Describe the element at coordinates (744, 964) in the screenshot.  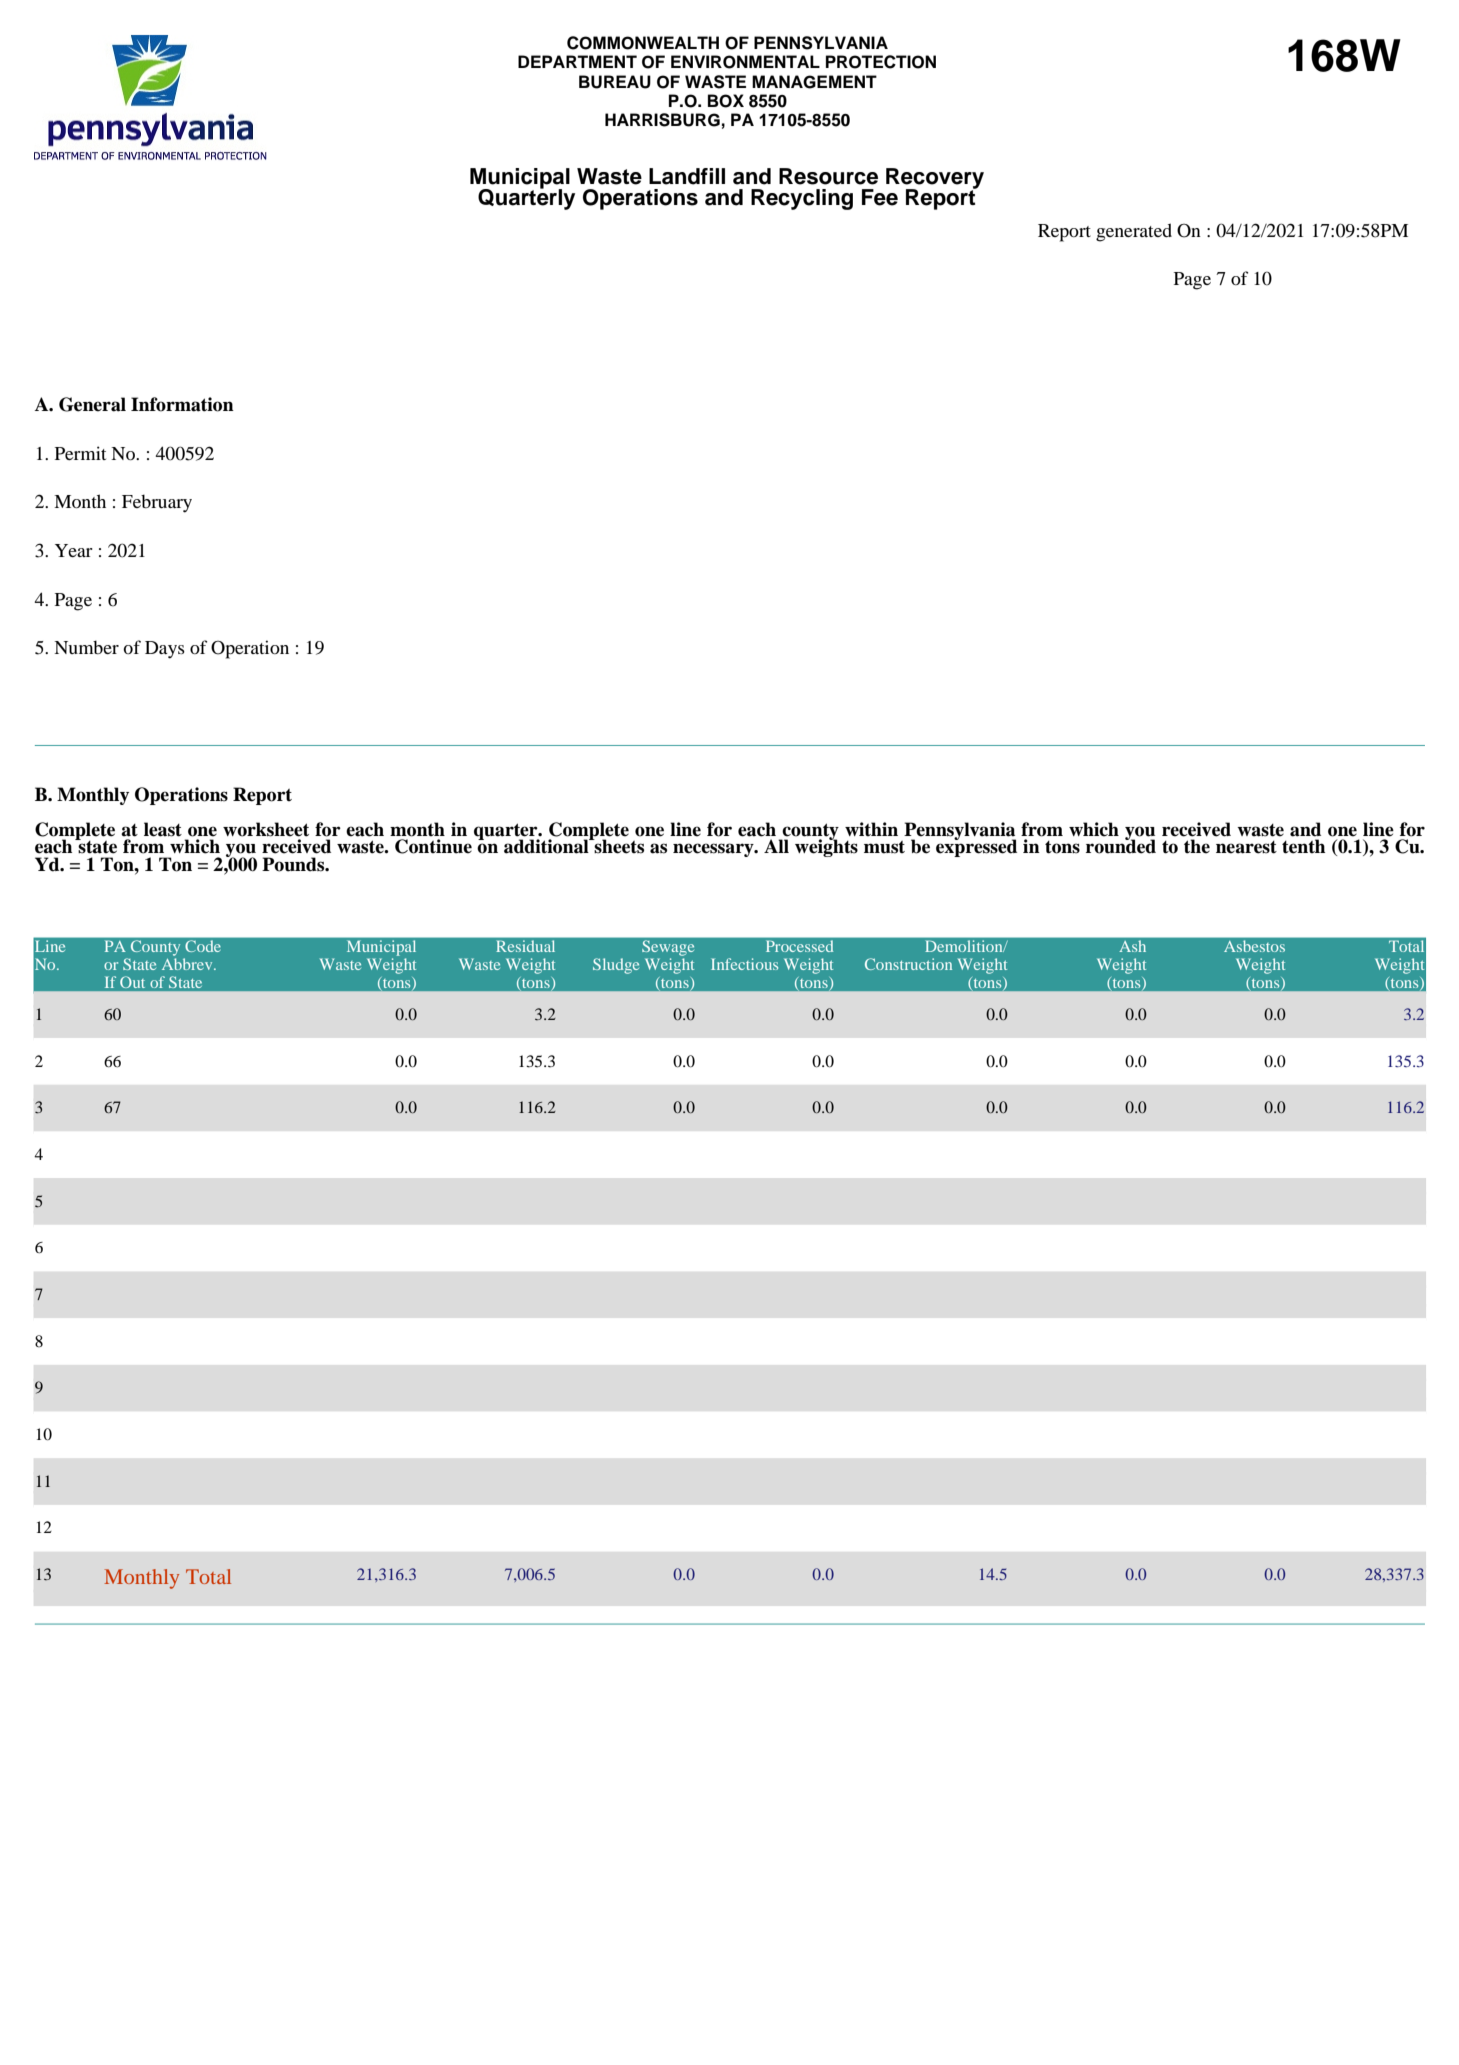
I see `Infectious` at that location.
